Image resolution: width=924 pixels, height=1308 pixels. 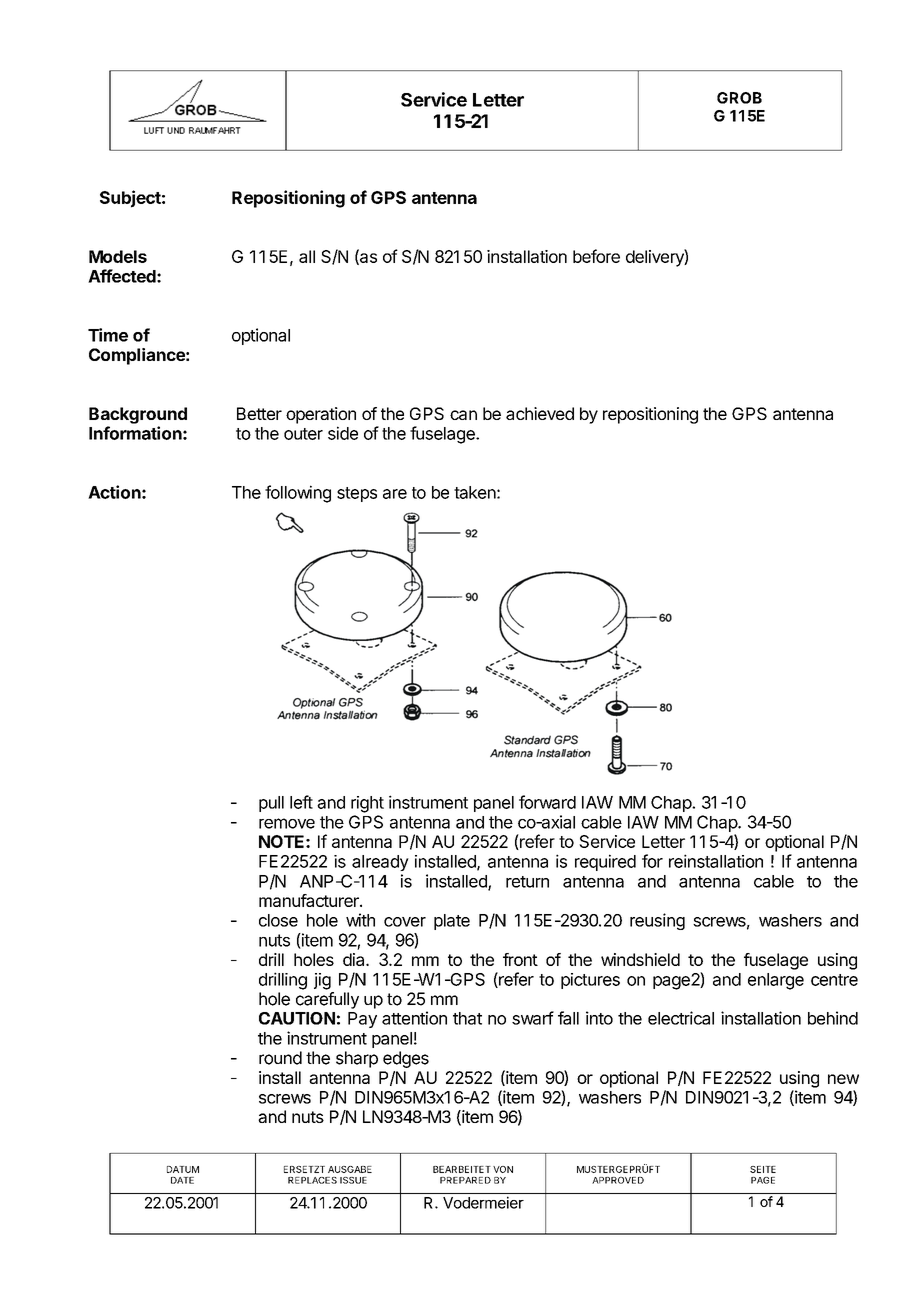 I want to click on forward, so click(x=547, y=802).
